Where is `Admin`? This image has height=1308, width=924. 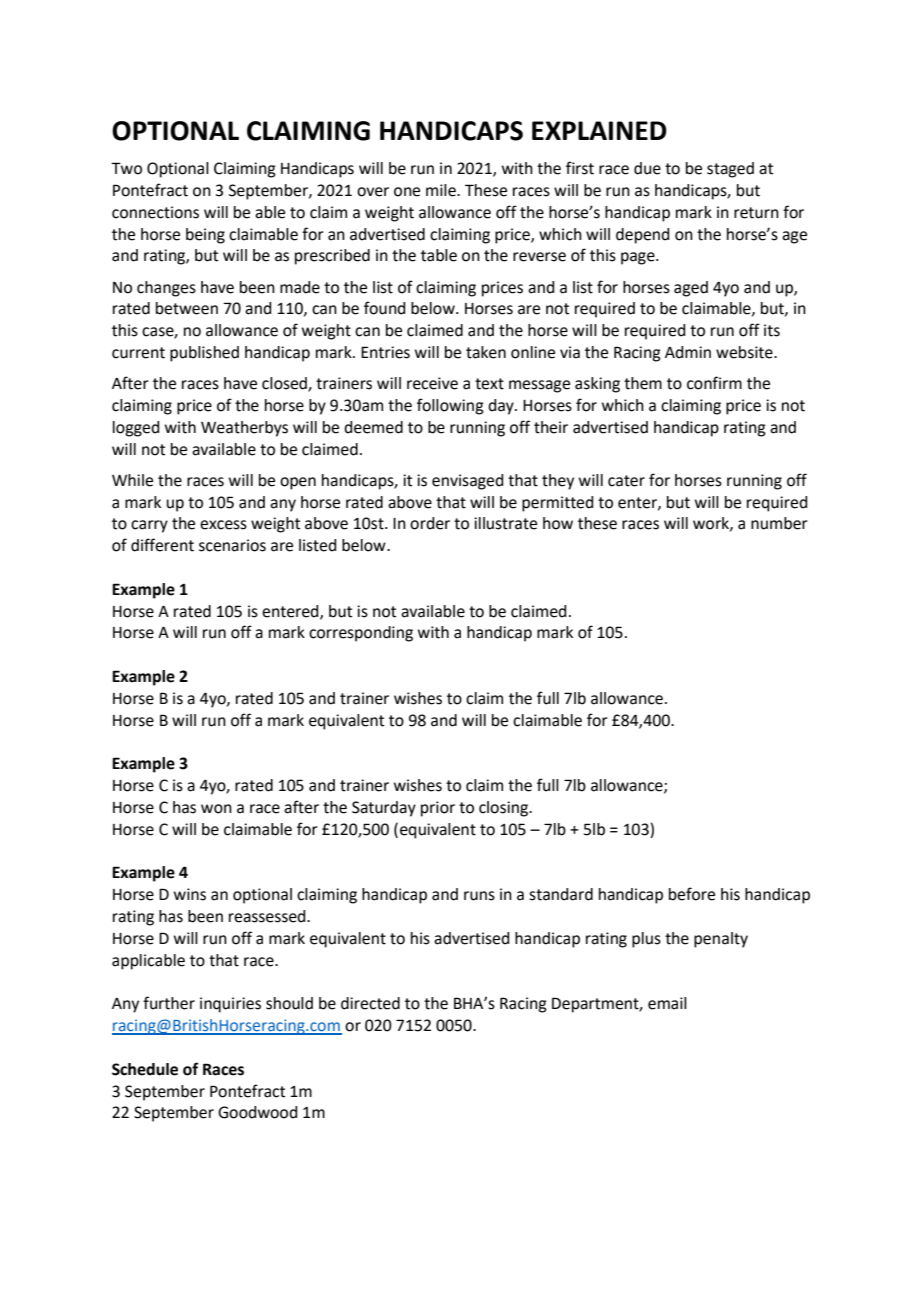
Admin is located at coordinates (688, 352).
